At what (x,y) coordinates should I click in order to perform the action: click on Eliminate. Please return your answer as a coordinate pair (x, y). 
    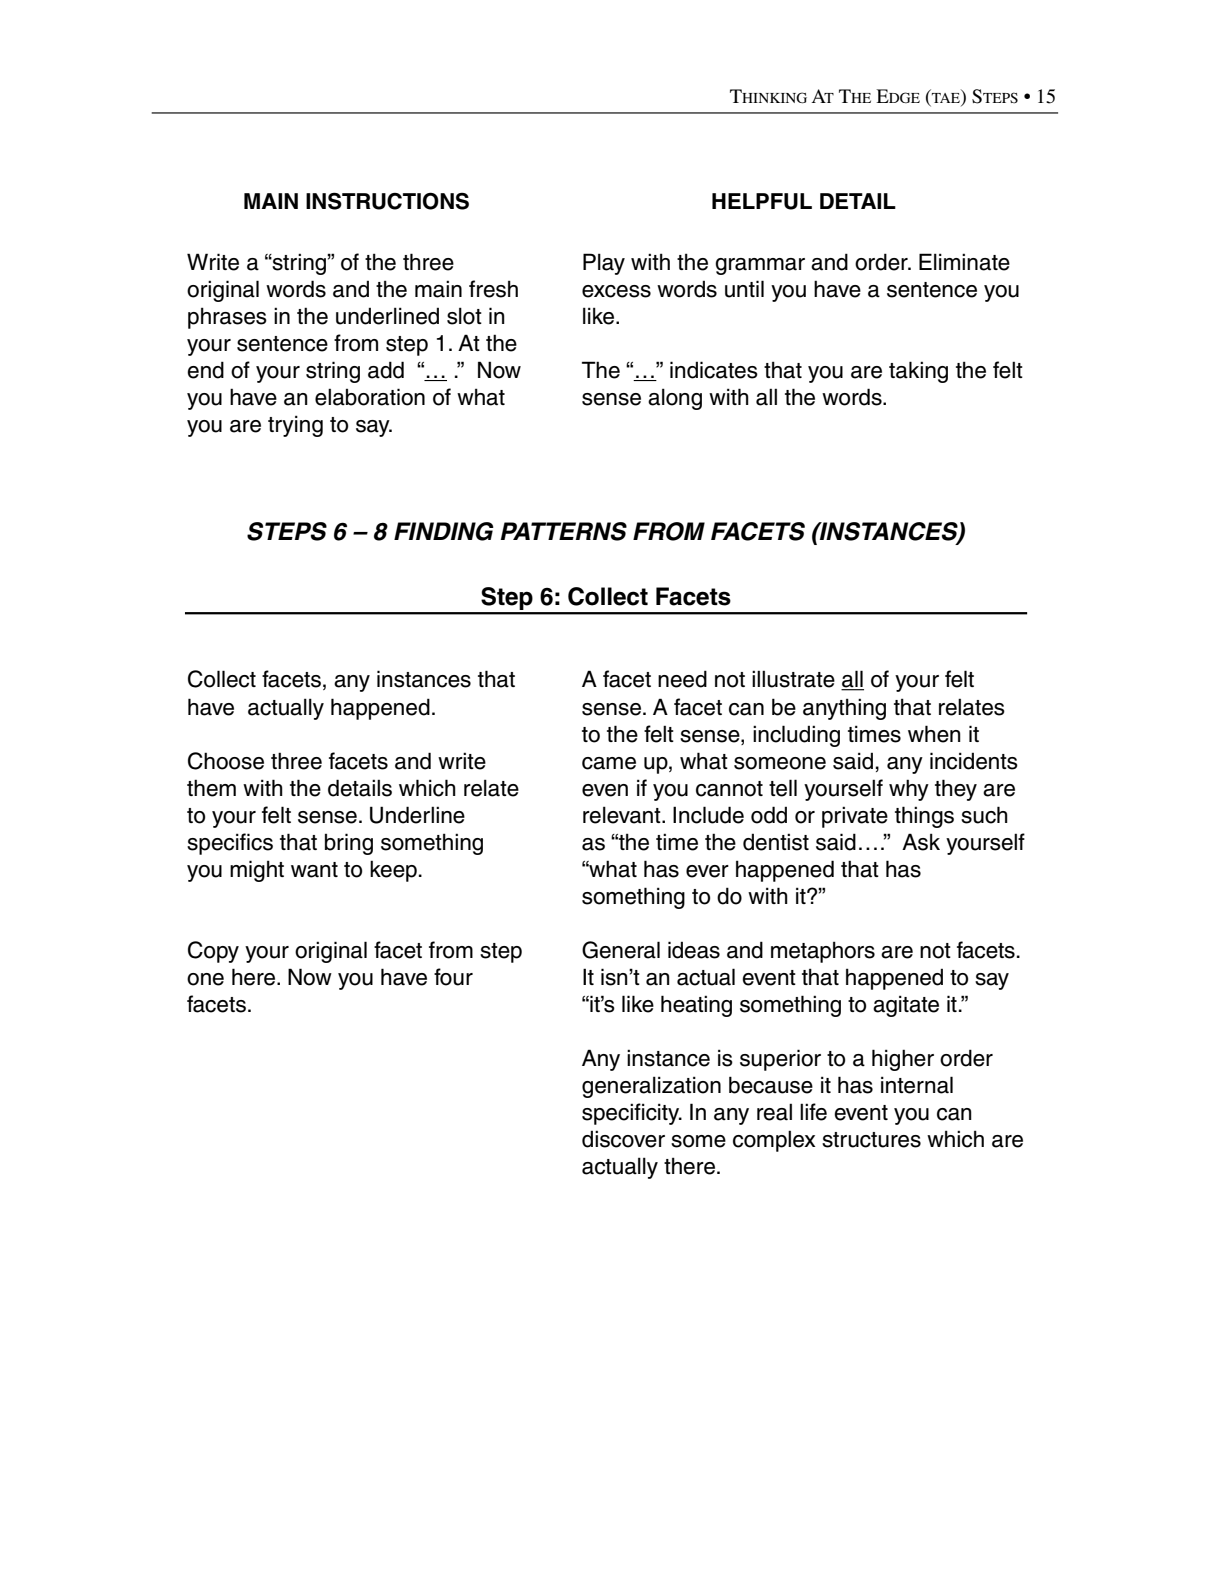
    Looking at the image, I should click on (964, 262).
